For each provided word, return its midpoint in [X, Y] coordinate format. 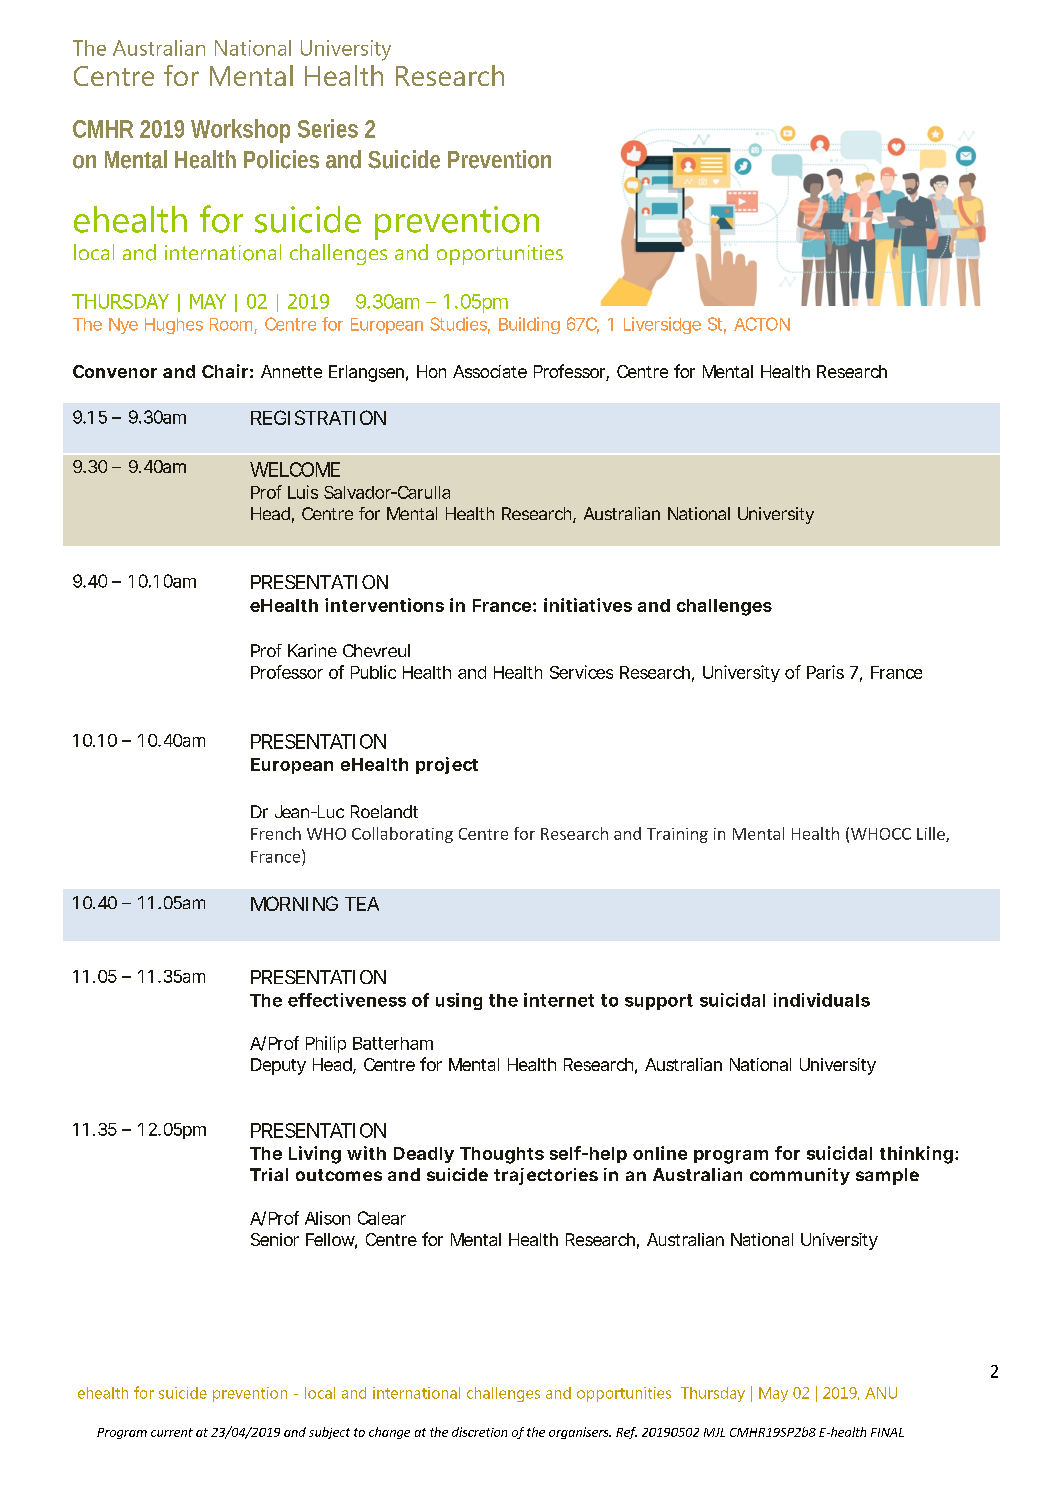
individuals [822, 1000]
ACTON [762, 324]
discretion [479, 1432]
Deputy [278, 1066]
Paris [825, 672]
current [172, 1432]
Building [529, 325]
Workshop [240, 131]
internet [559, 1000]
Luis [303, 492]
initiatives [588, 605]
